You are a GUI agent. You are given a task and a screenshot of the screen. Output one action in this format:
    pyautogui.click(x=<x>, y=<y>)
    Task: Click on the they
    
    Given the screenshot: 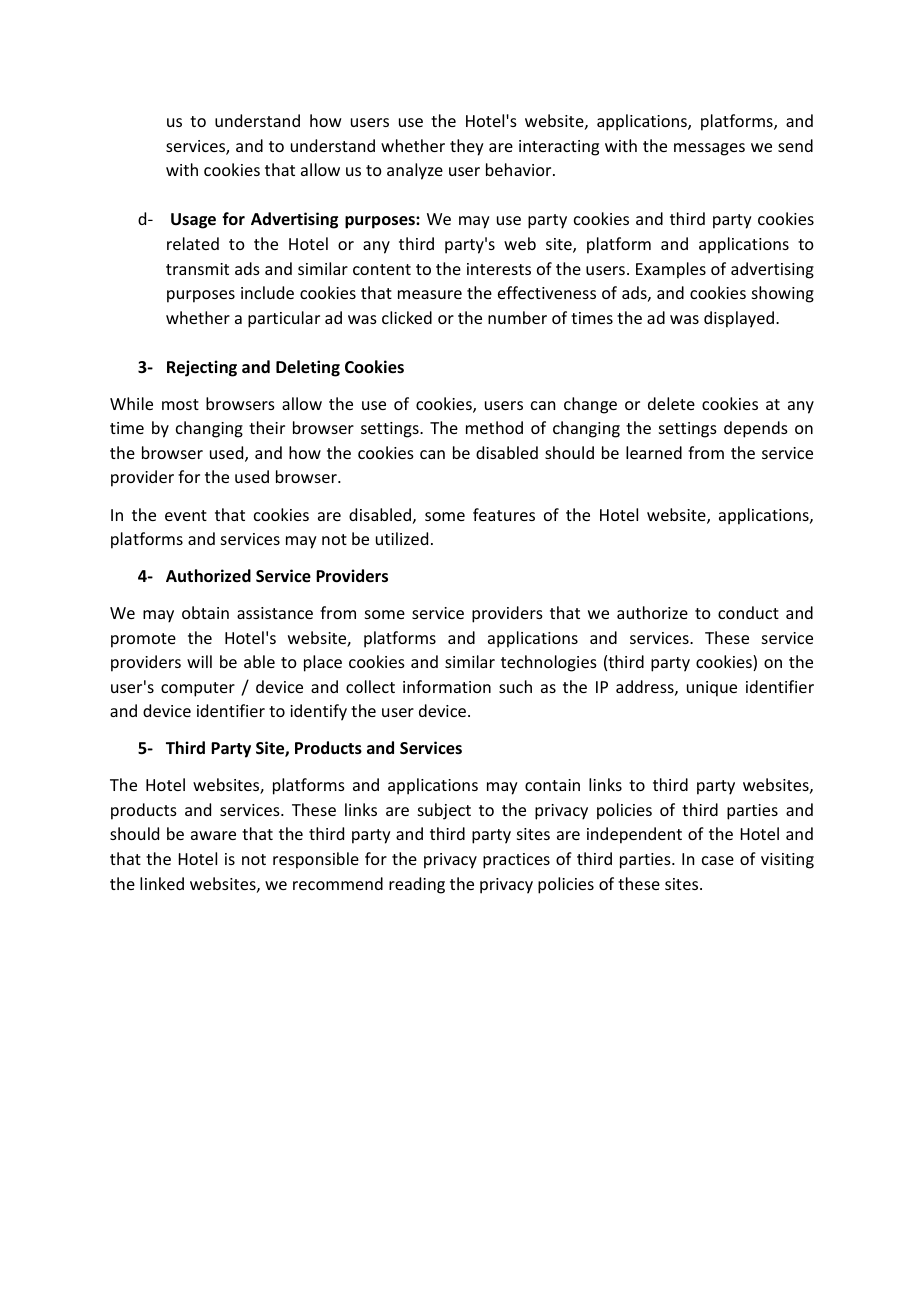 What is the action you would take?
    pyautogui.click(x=467, y=147)
